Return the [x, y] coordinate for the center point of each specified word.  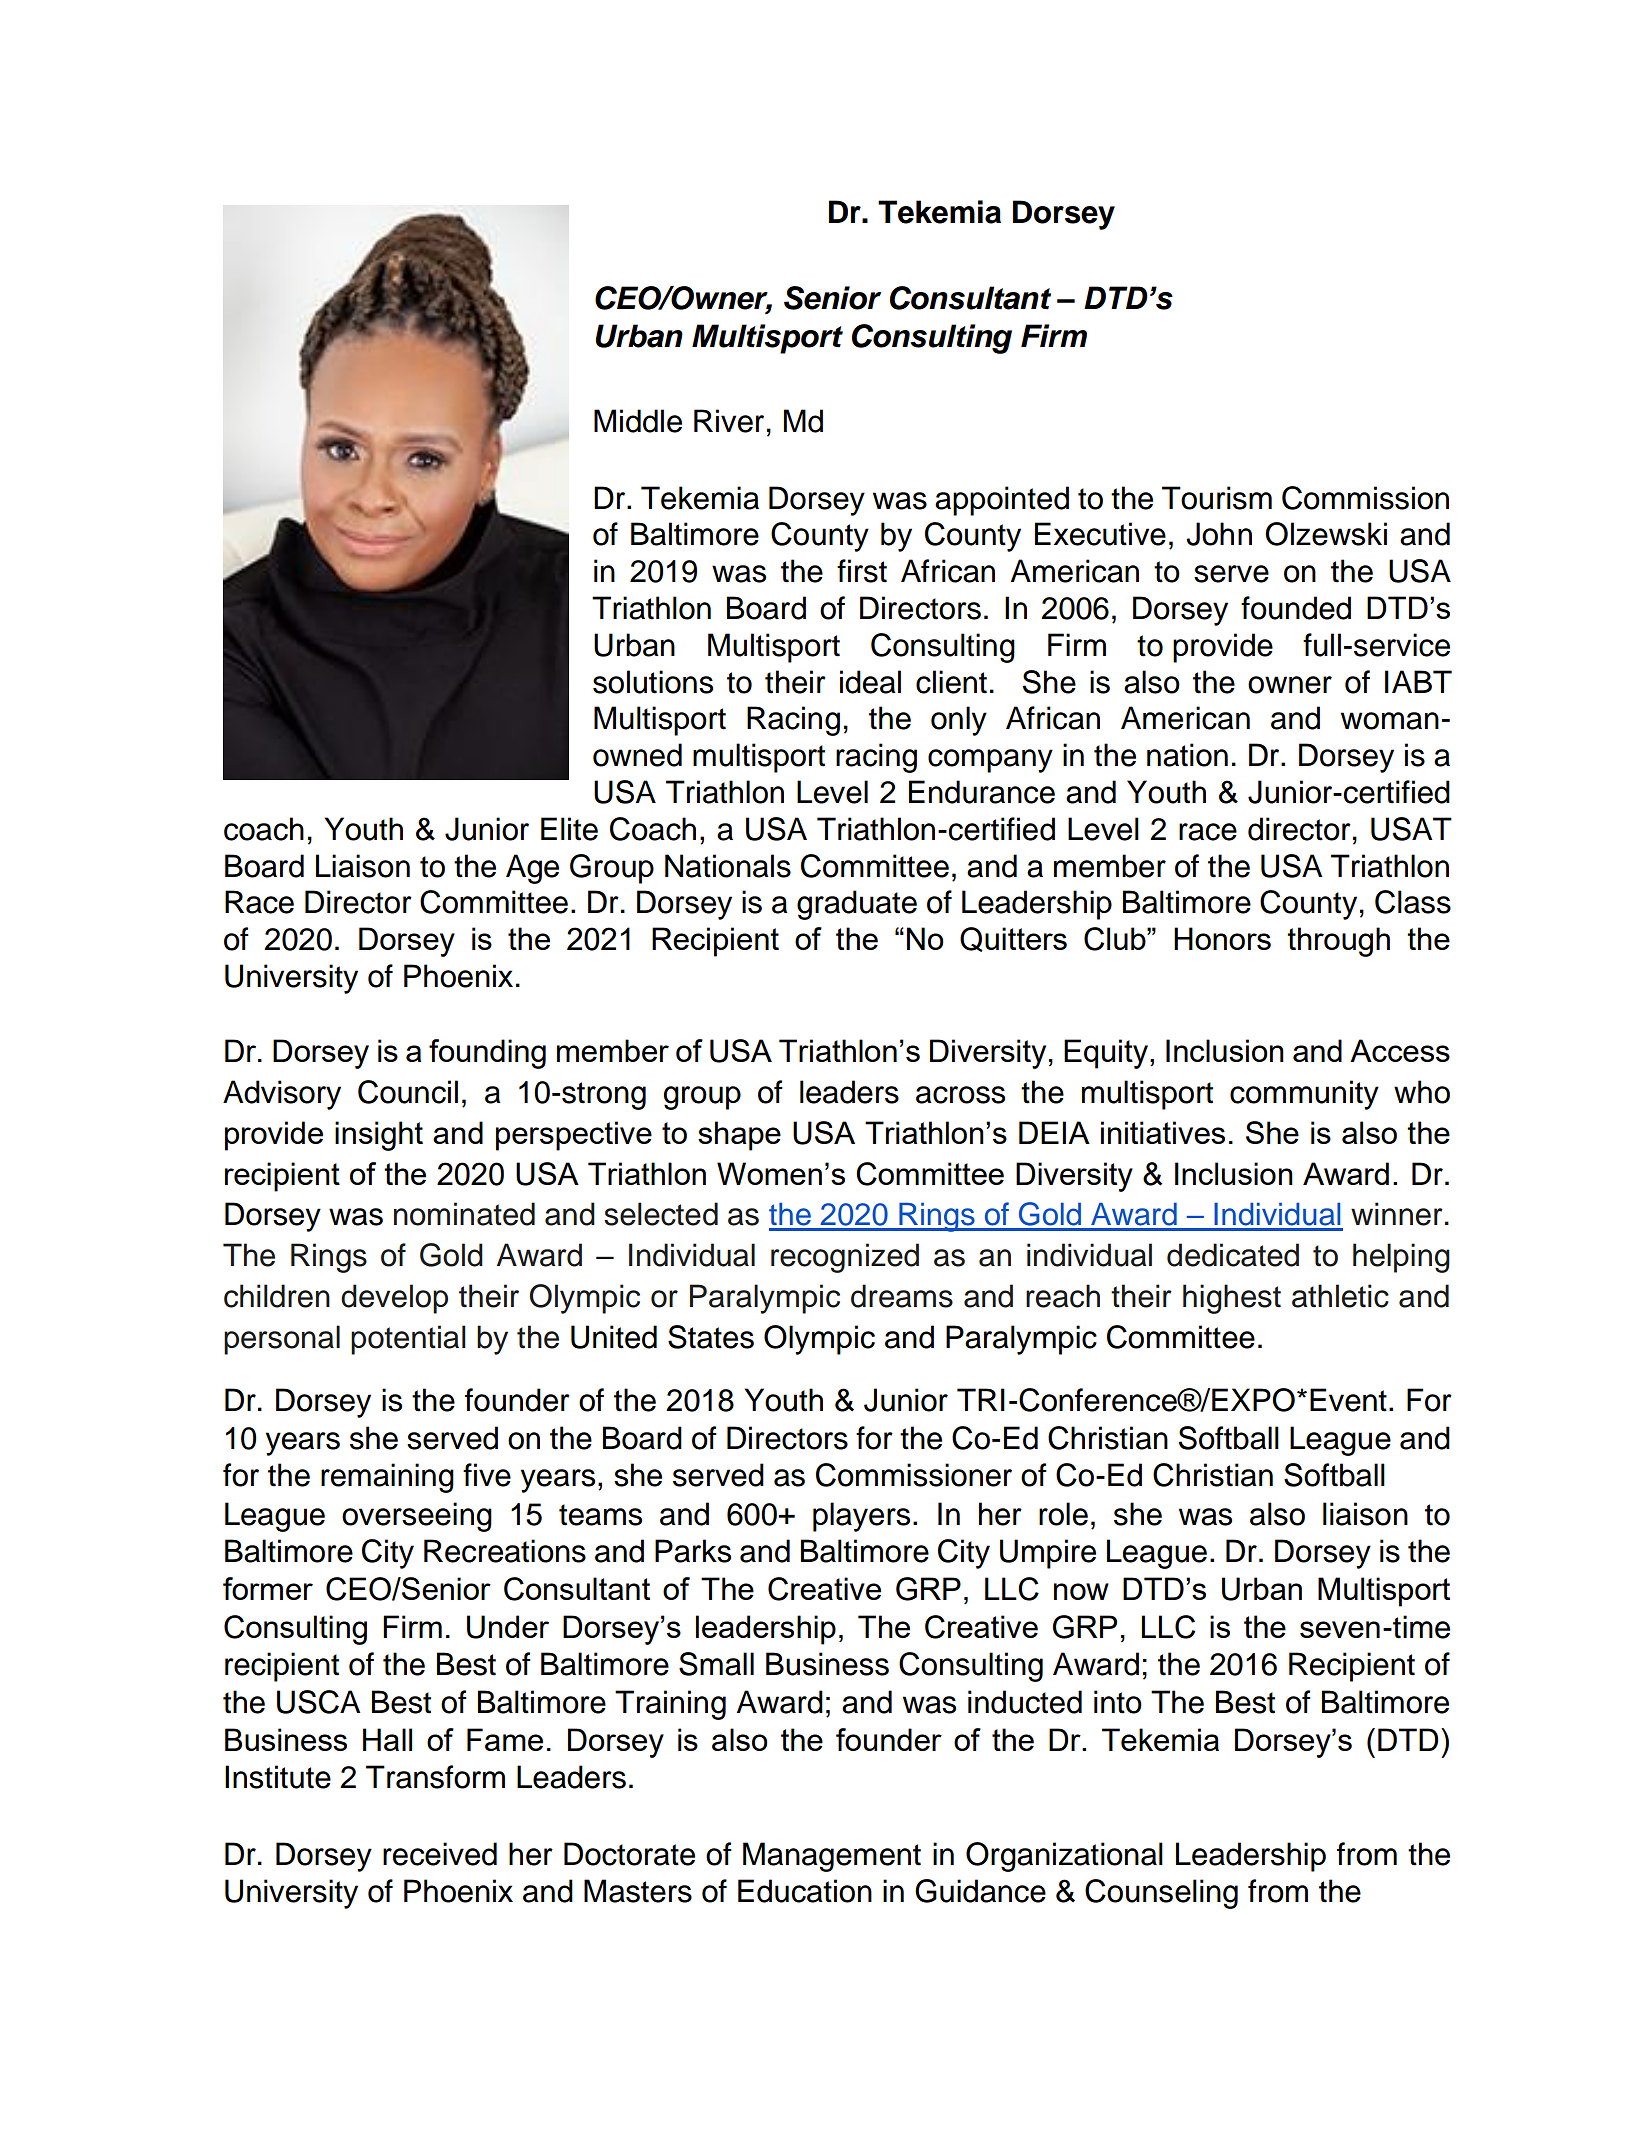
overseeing [417, 1517]
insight [379, 1136]
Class [1413, 902]
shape [739, 1136]
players [861, 1517]
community [1304, 1095]
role [1063, 1514]
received [440, 1854]
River [729, 421]
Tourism [1217, 498]
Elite [569, 829]
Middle [638, 421]
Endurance [982, 792]
